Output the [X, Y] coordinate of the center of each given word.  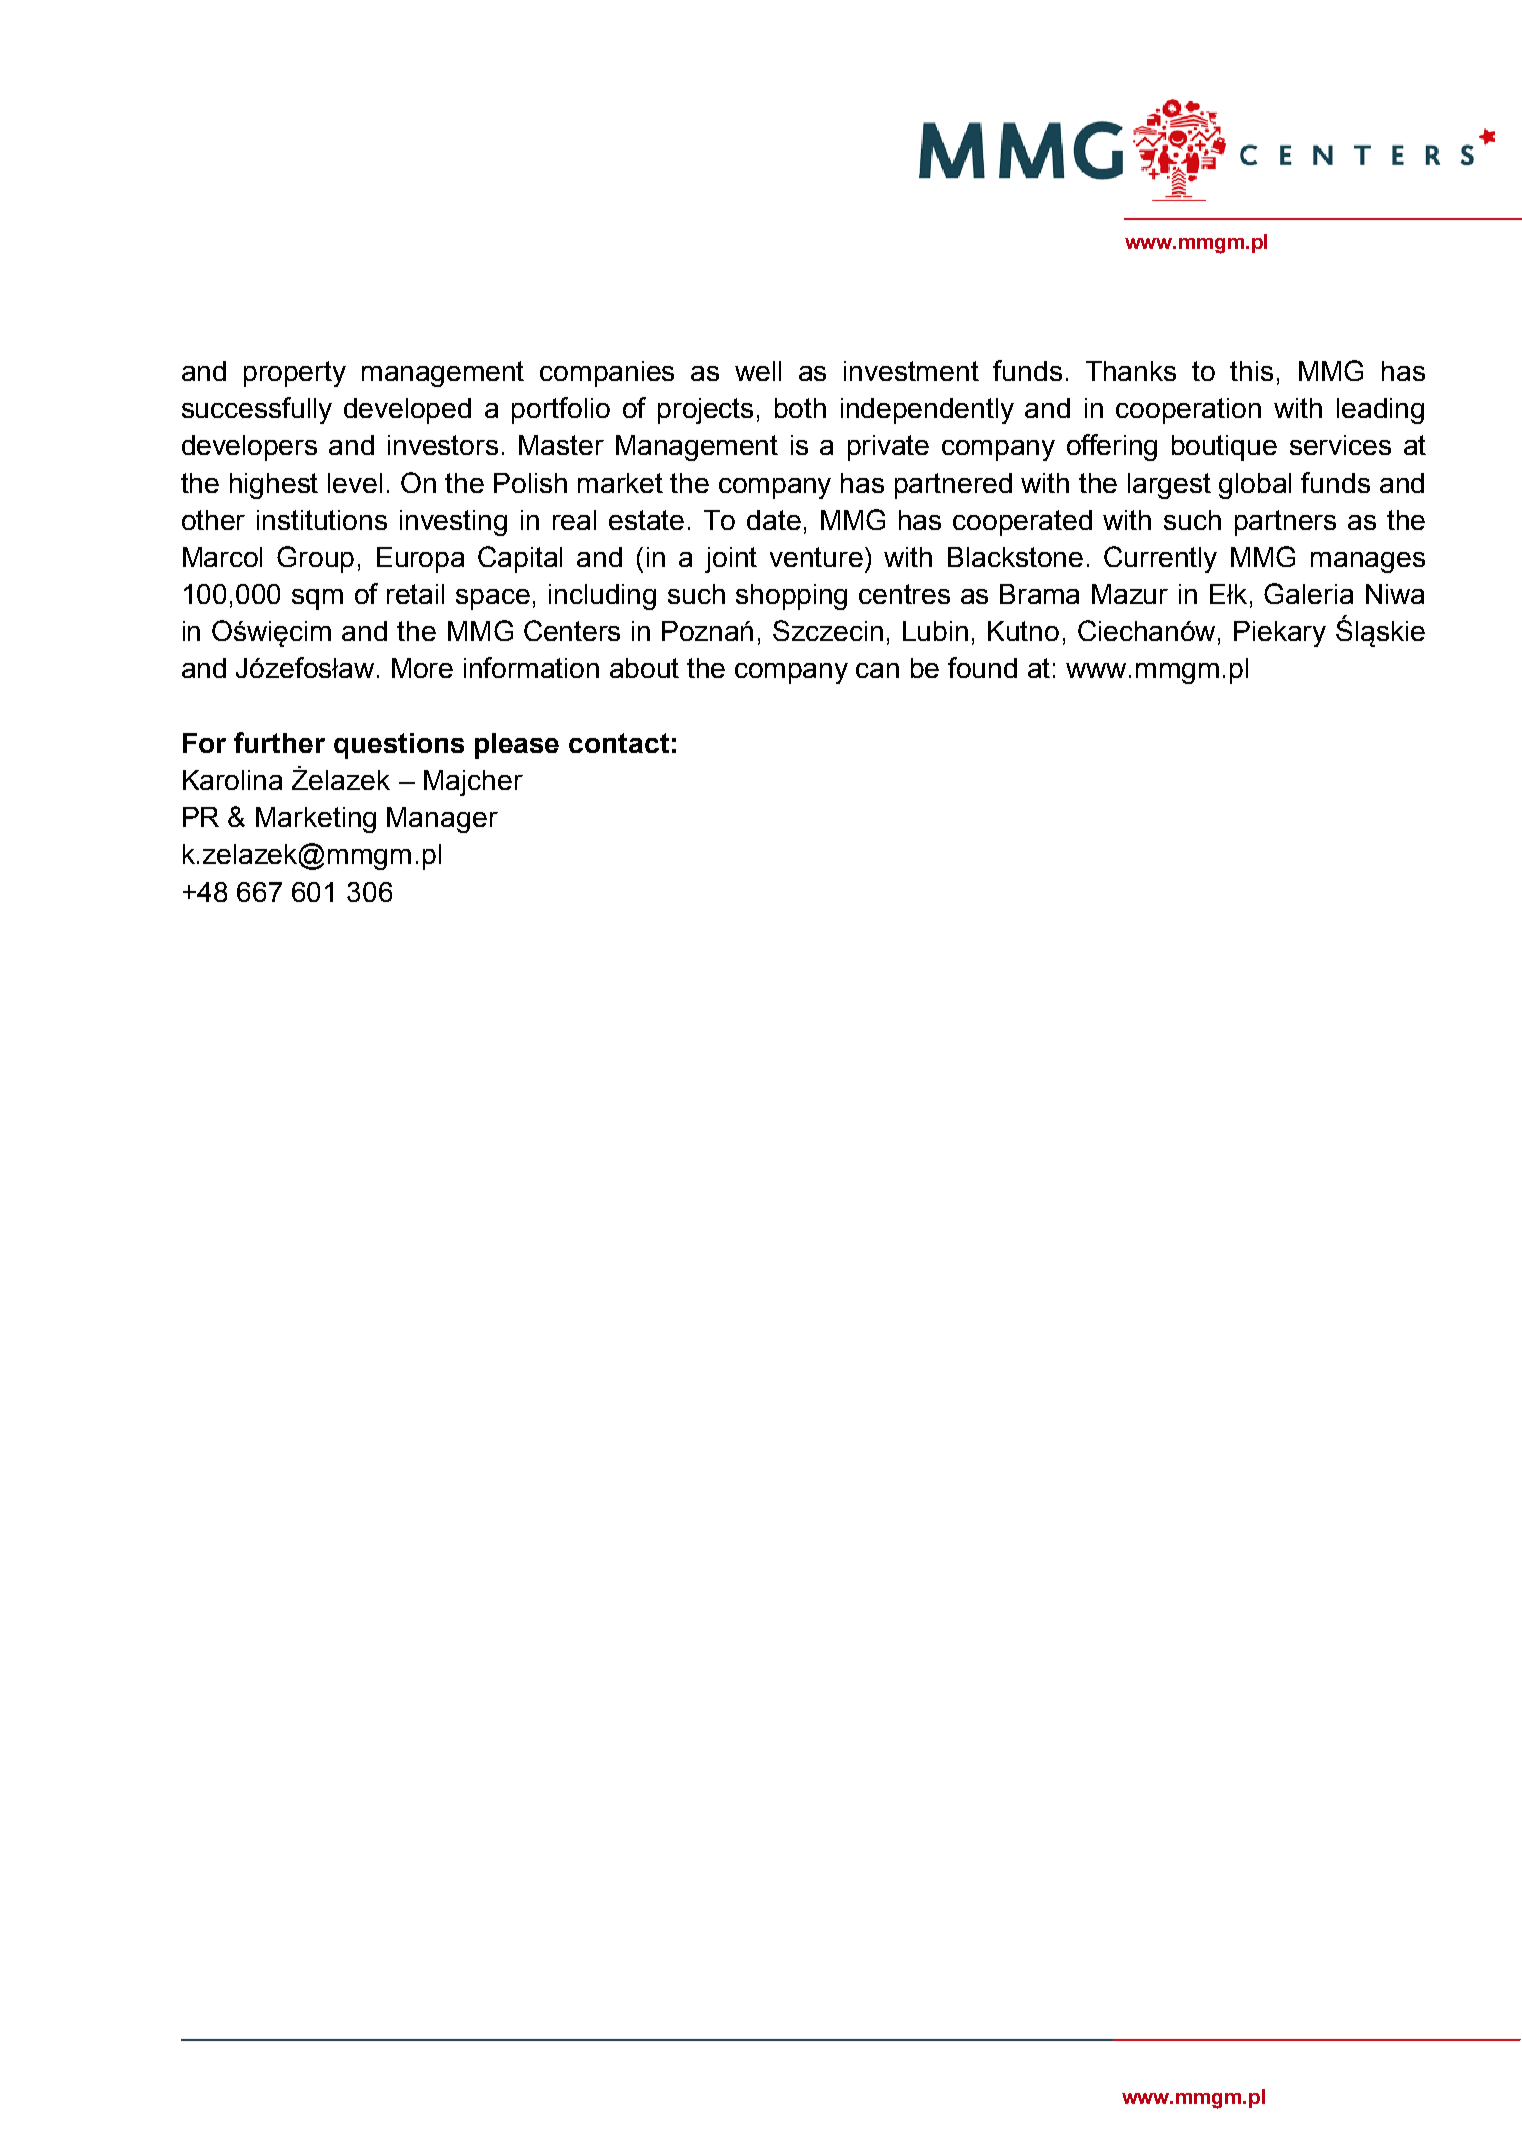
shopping [791, 597]
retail [415, 594]
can [877, 670]
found [982, 667]
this [1251, 371]
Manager [442, 820]
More [422, 668]
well [758, 371]
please [517, 746]
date [774, 520]
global [1255, 486]
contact [619, 743]
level [355, 483]
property [295, 374]
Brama [1039, 594]
